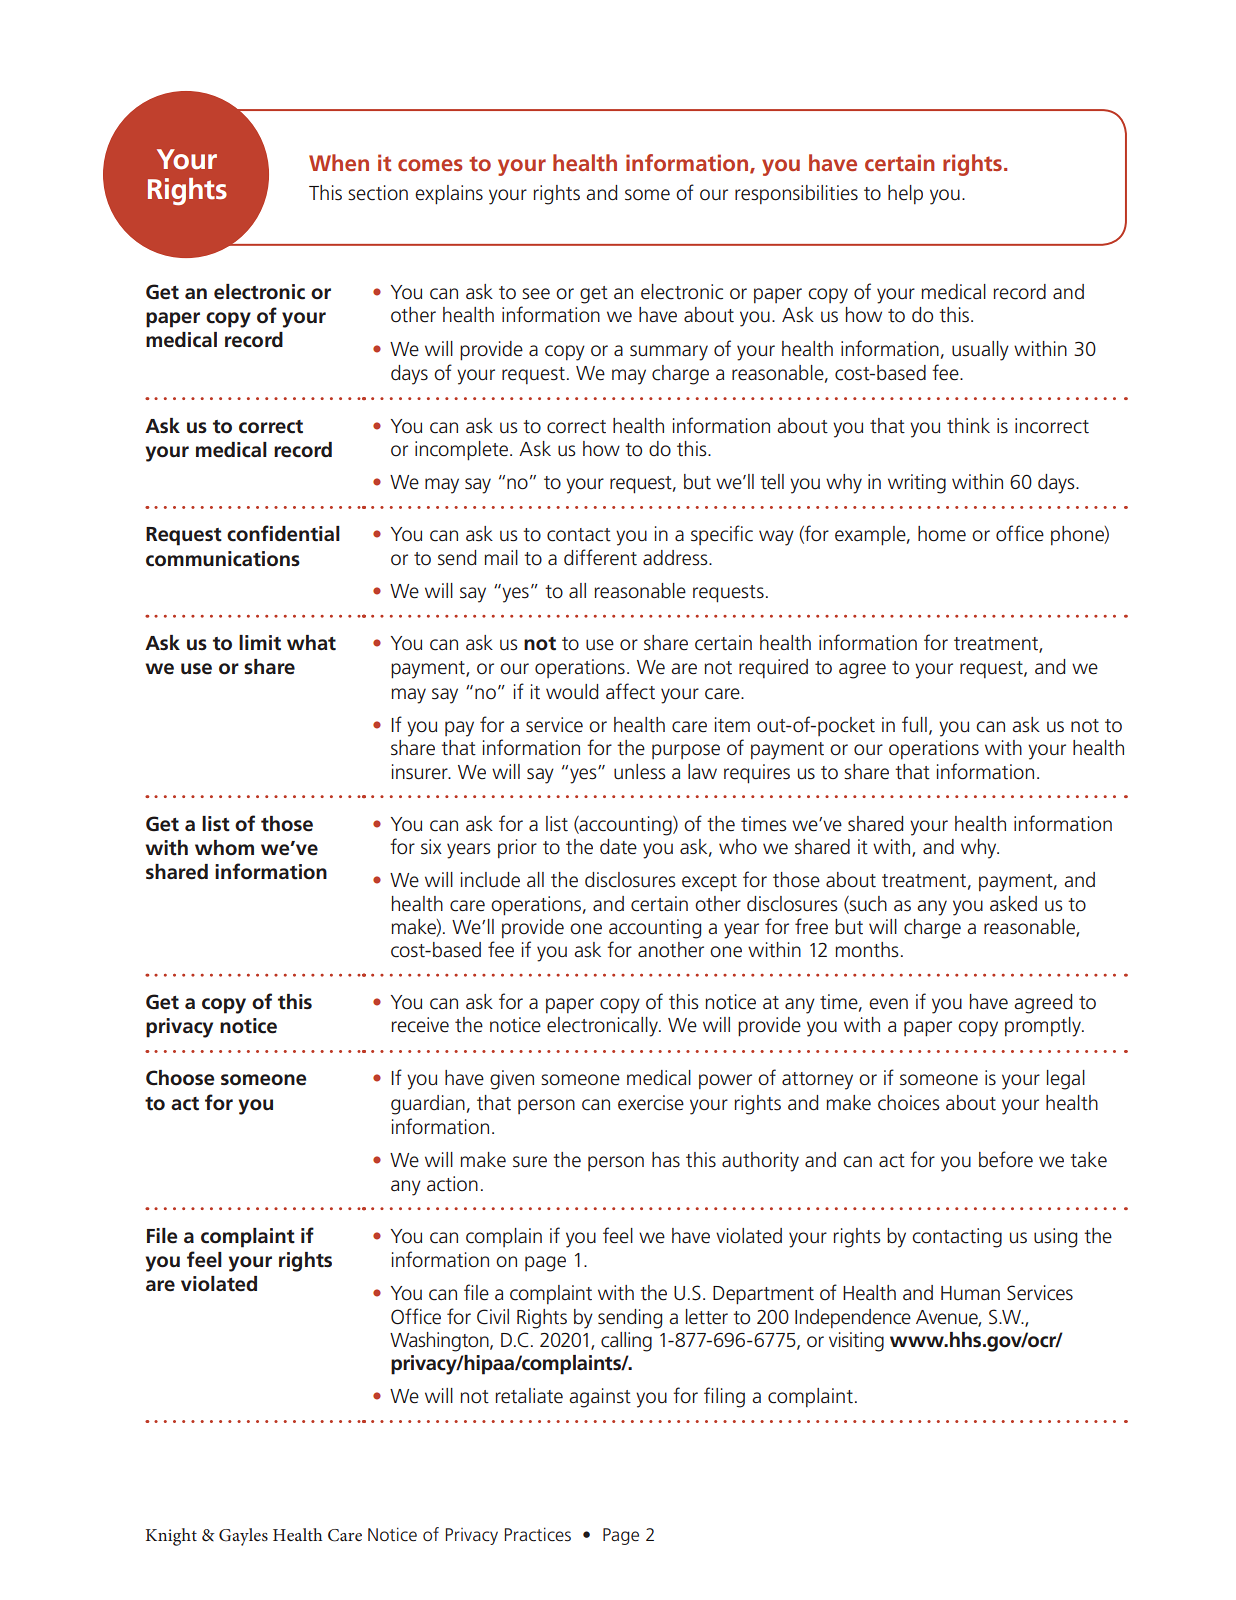 The width and height of the screenshot is (1236, 1600). I want to click on exercise, so click(651, 1103).
